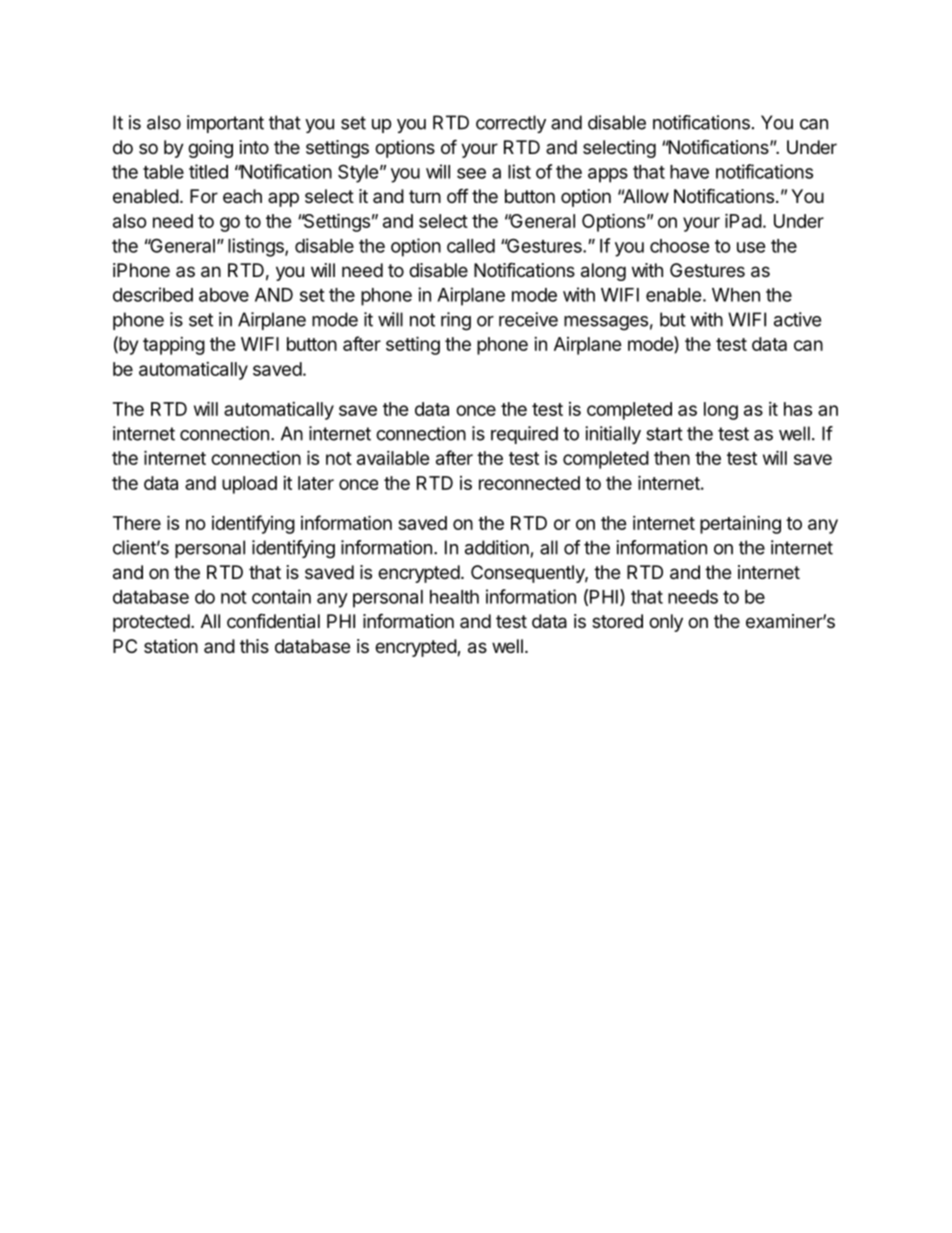 Image resolution: width=952 pixels, height=1233 pixels. Describe the element at coordinates (751, 247) in the document. I see `use` at that location.
